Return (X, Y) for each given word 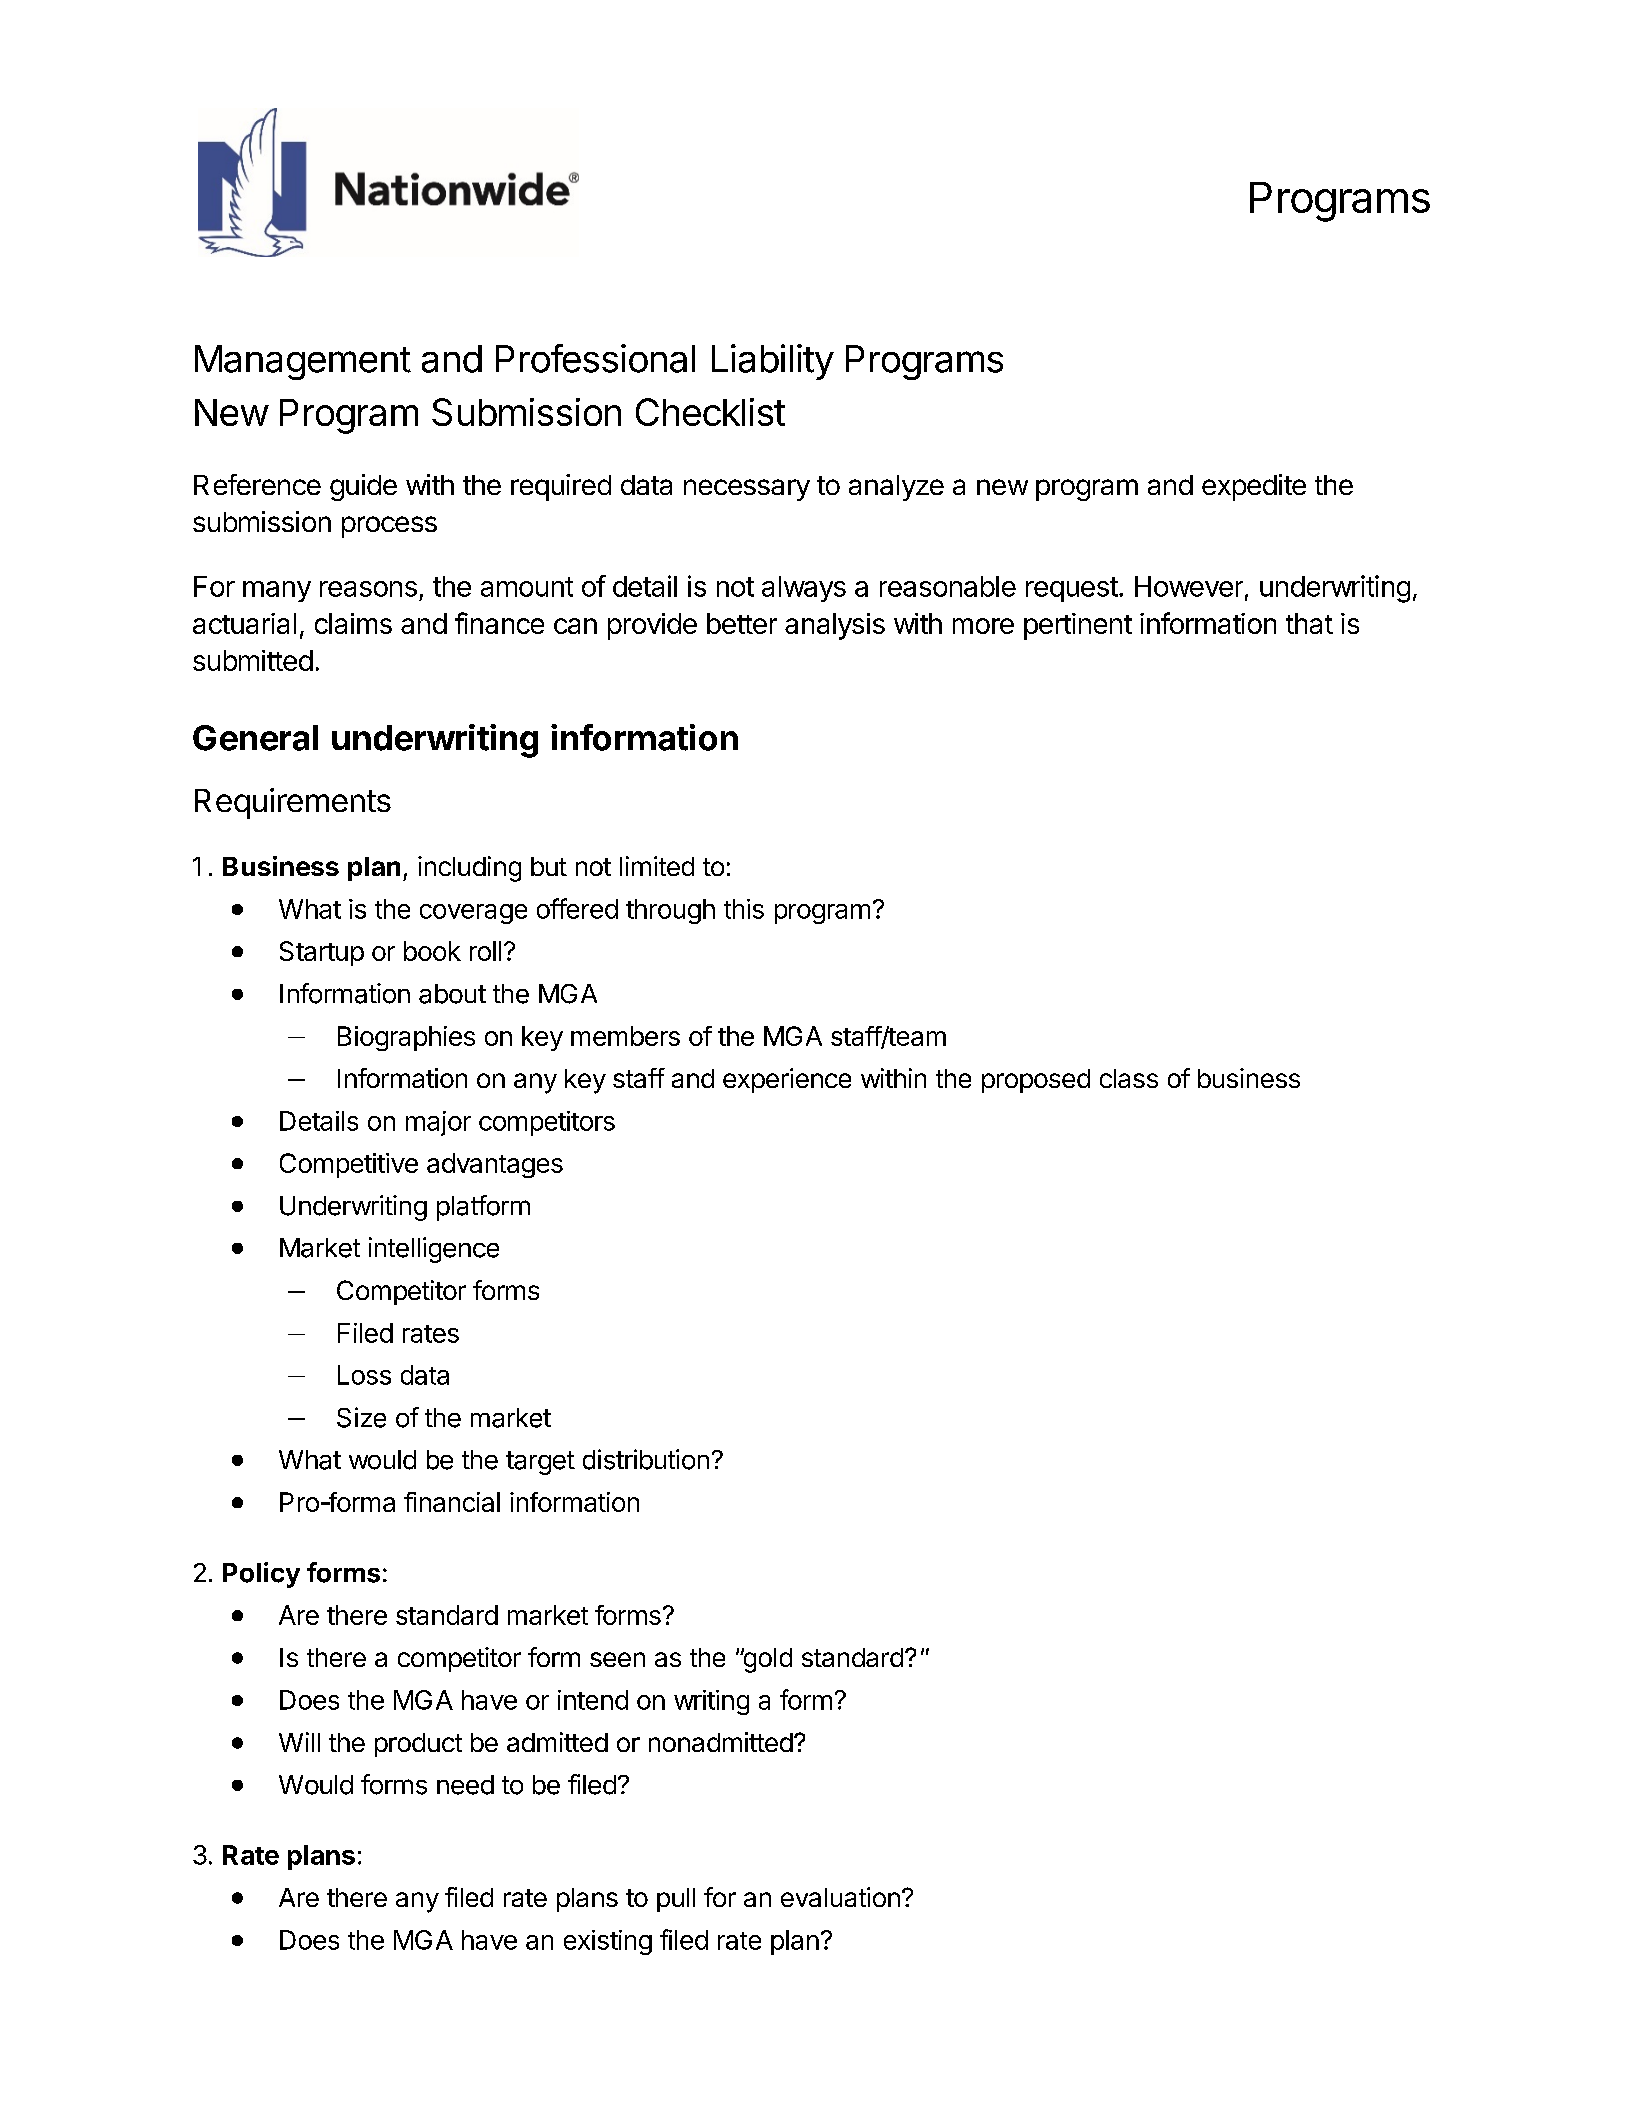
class (1129, 1078)
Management (303, 362)
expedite (1254, 487)
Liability (773, 362)
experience (787, 1080)
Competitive (349, 1165)
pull (676, 1900)
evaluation (840, 1897)
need (465, 1785)
